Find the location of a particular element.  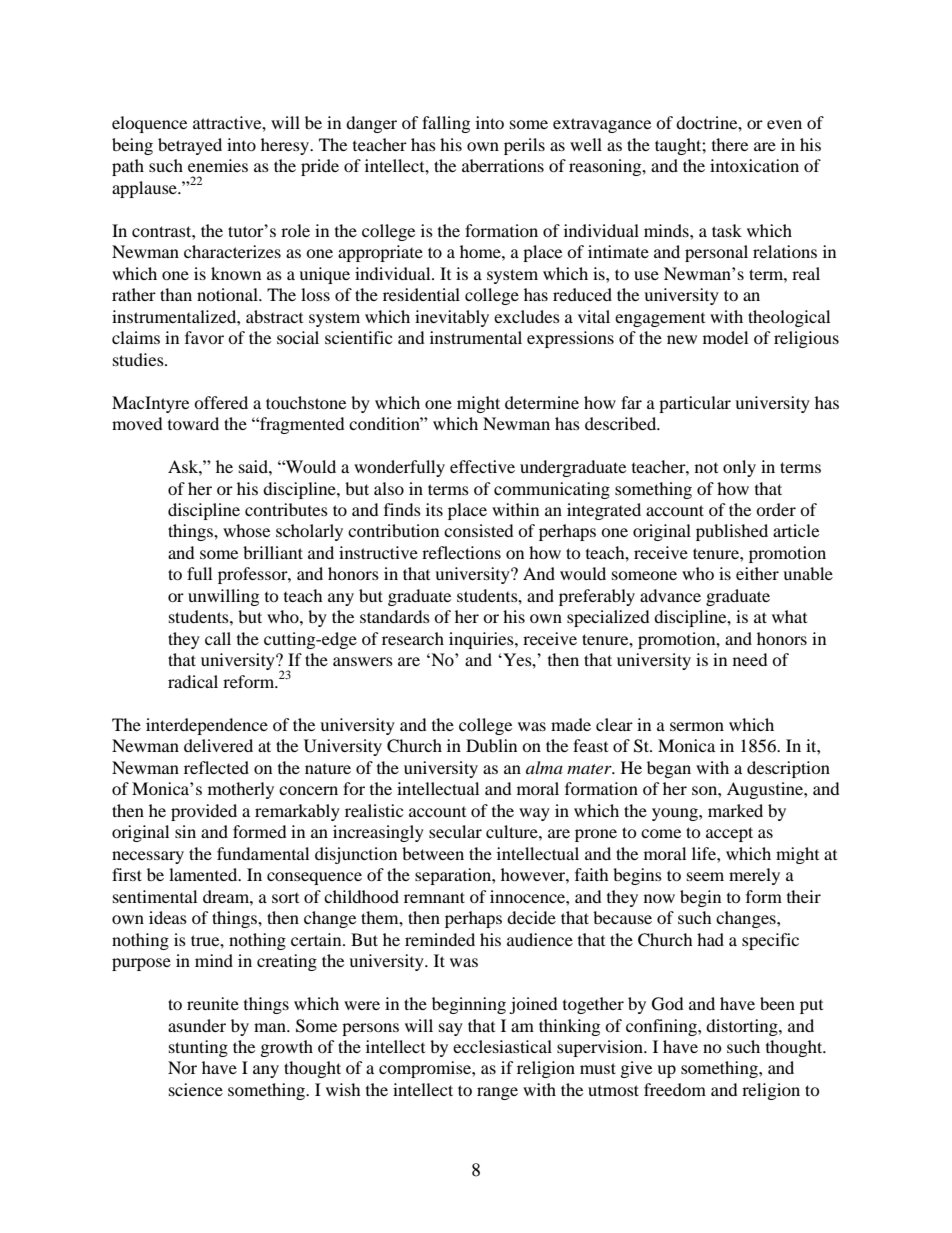

stunting is located at coordinates (198, 1048).
